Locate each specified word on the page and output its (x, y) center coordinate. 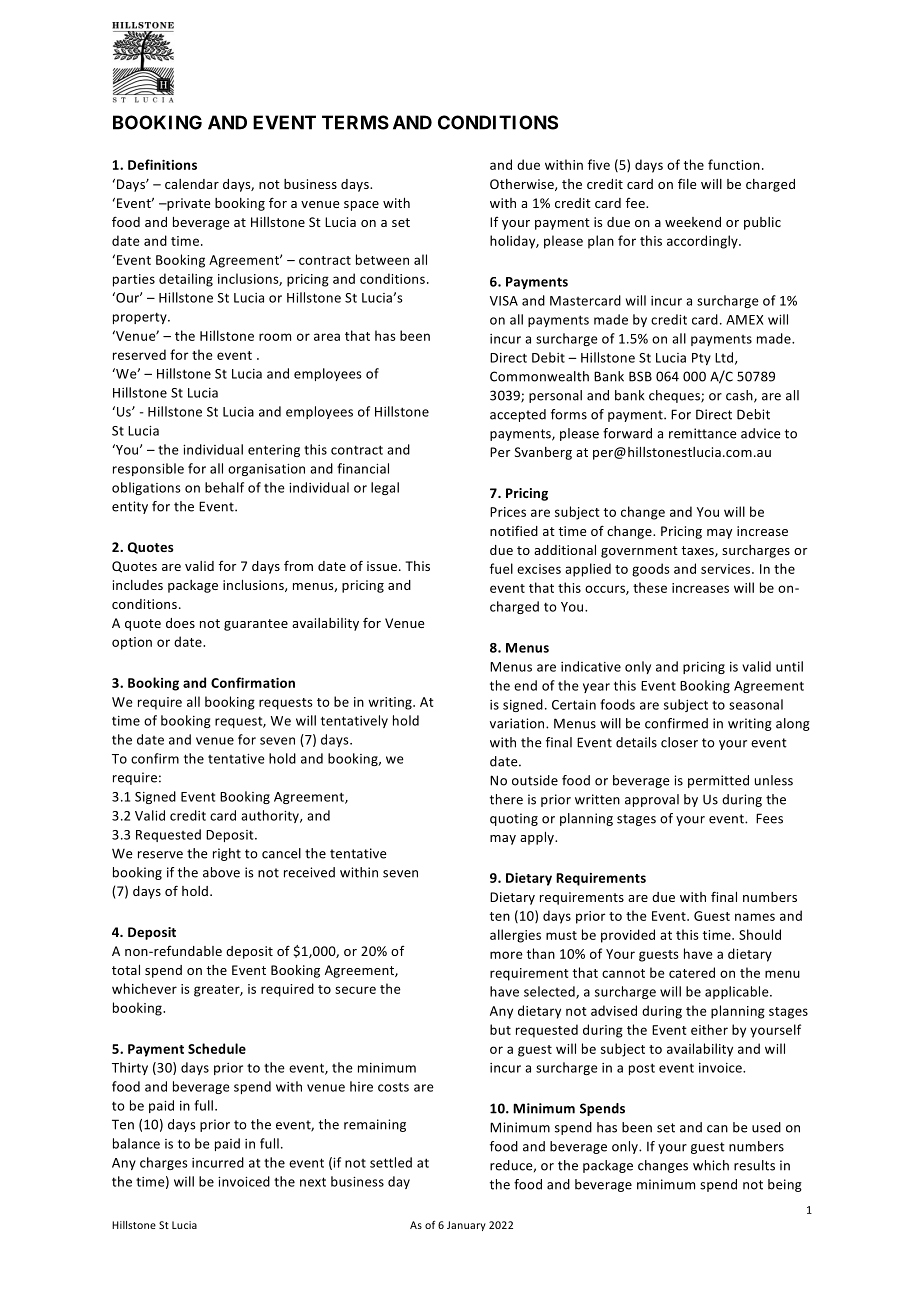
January (466, 1226)
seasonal (756, 704)
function (734, 164)
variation (518, 723)
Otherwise (523, 185)
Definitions (162, 164)
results (754, 1165)
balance (136, 1143)
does (180, 623)
